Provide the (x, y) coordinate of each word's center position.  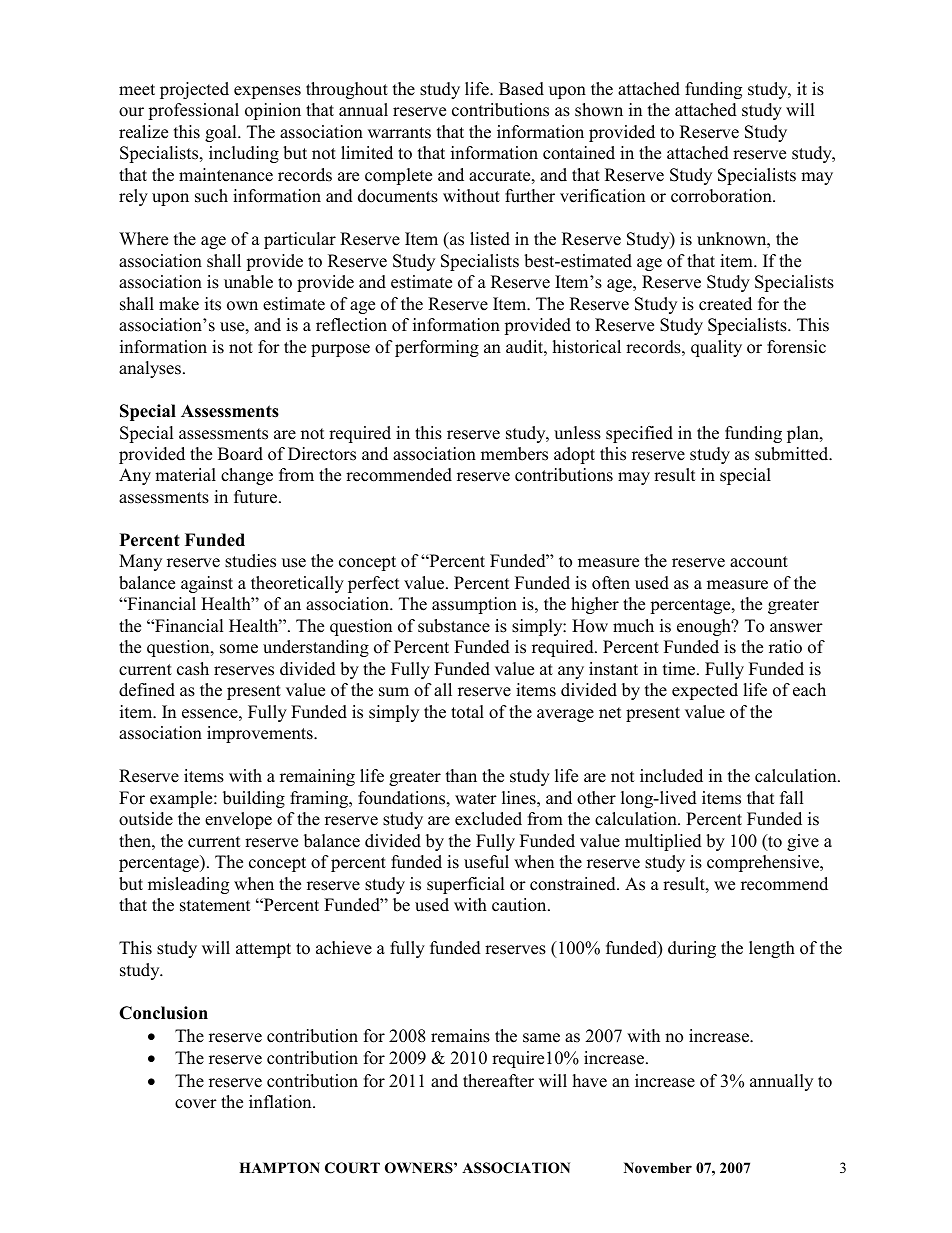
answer (796, 628)
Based (521, 89)
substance (454, 626)
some (239, 649)
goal (222, 133)
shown (599, 110)
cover (196, 1104)
